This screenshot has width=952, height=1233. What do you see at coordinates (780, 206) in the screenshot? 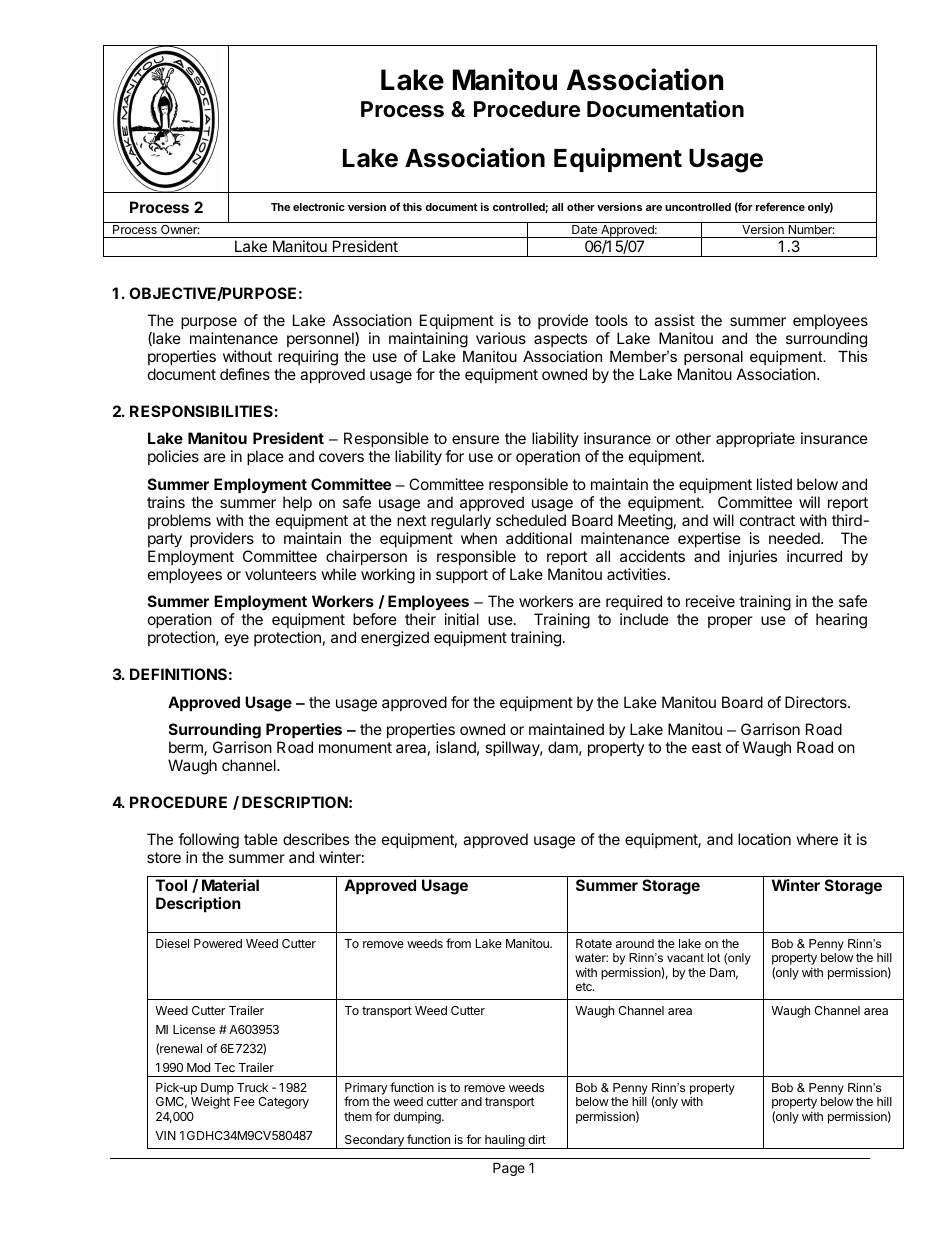
I see `reference` at bounding box center [780, 206].
